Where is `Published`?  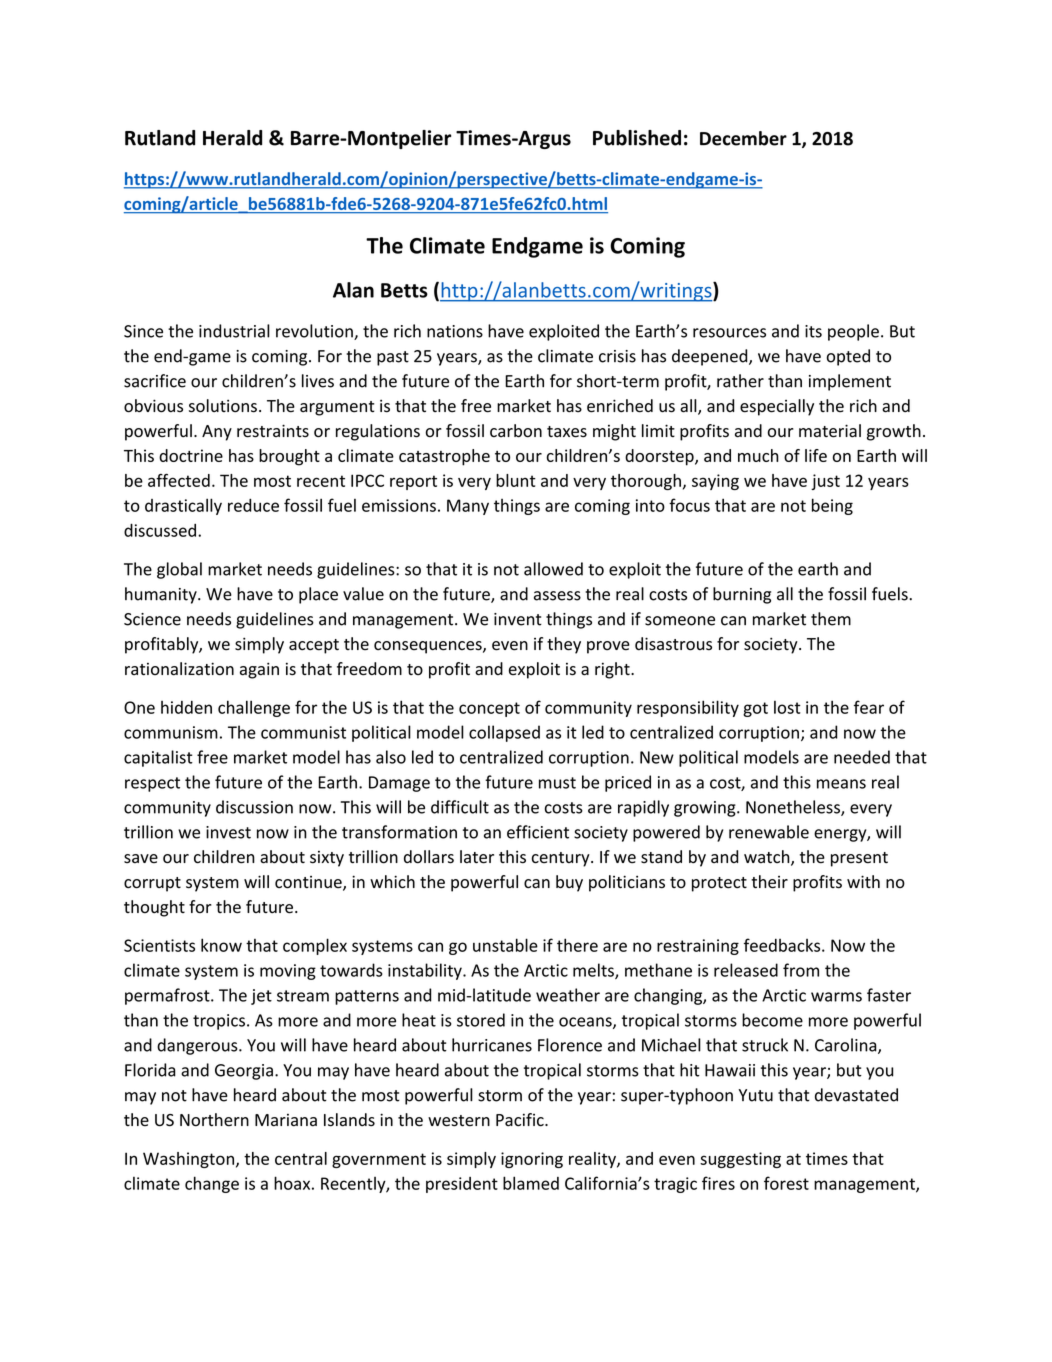
Published is located at coordinates (637, 138).
